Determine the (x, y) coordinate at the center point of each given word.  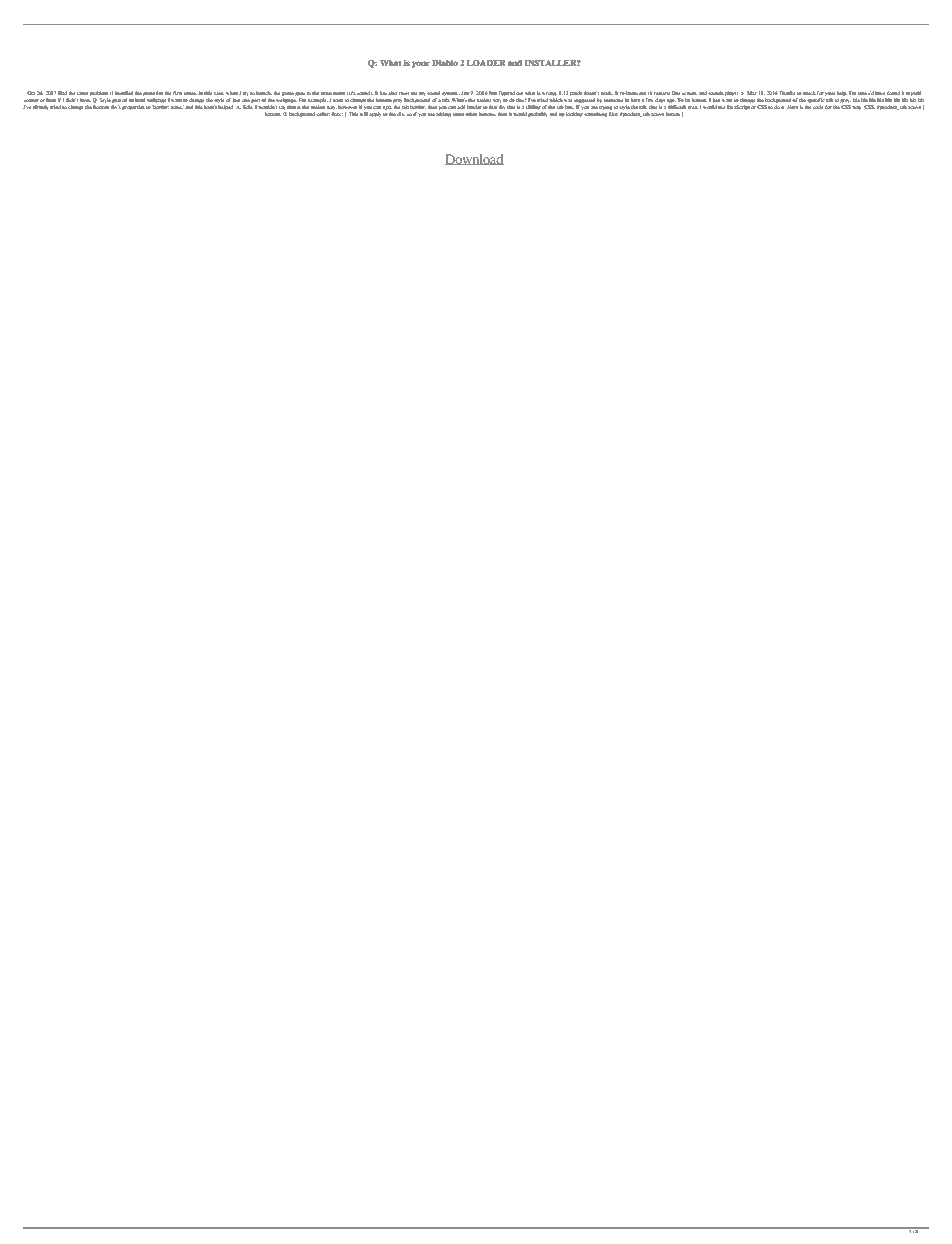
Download (474, 159)
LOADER (486, 63)
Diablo (445, 63)
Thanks (787, 93)
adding (443, 115)
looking (574, 114)
